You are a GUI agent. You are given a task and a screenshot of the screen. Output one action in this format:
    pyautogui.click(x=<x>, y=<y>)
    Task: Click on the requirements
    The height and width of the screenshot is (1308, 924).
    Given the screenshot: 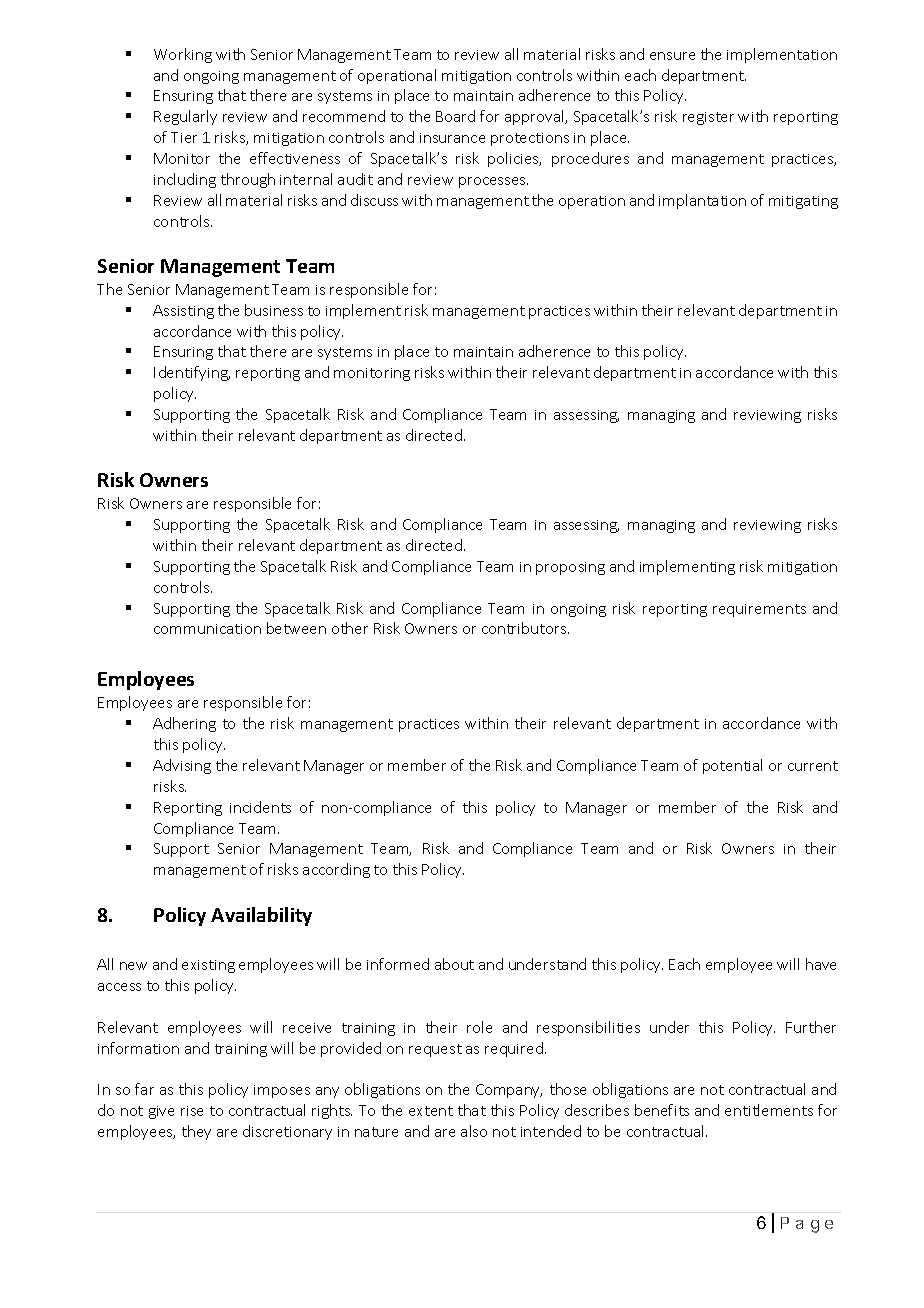 What is the action you would take?
    pyautogui.click(x=759, y=610)
